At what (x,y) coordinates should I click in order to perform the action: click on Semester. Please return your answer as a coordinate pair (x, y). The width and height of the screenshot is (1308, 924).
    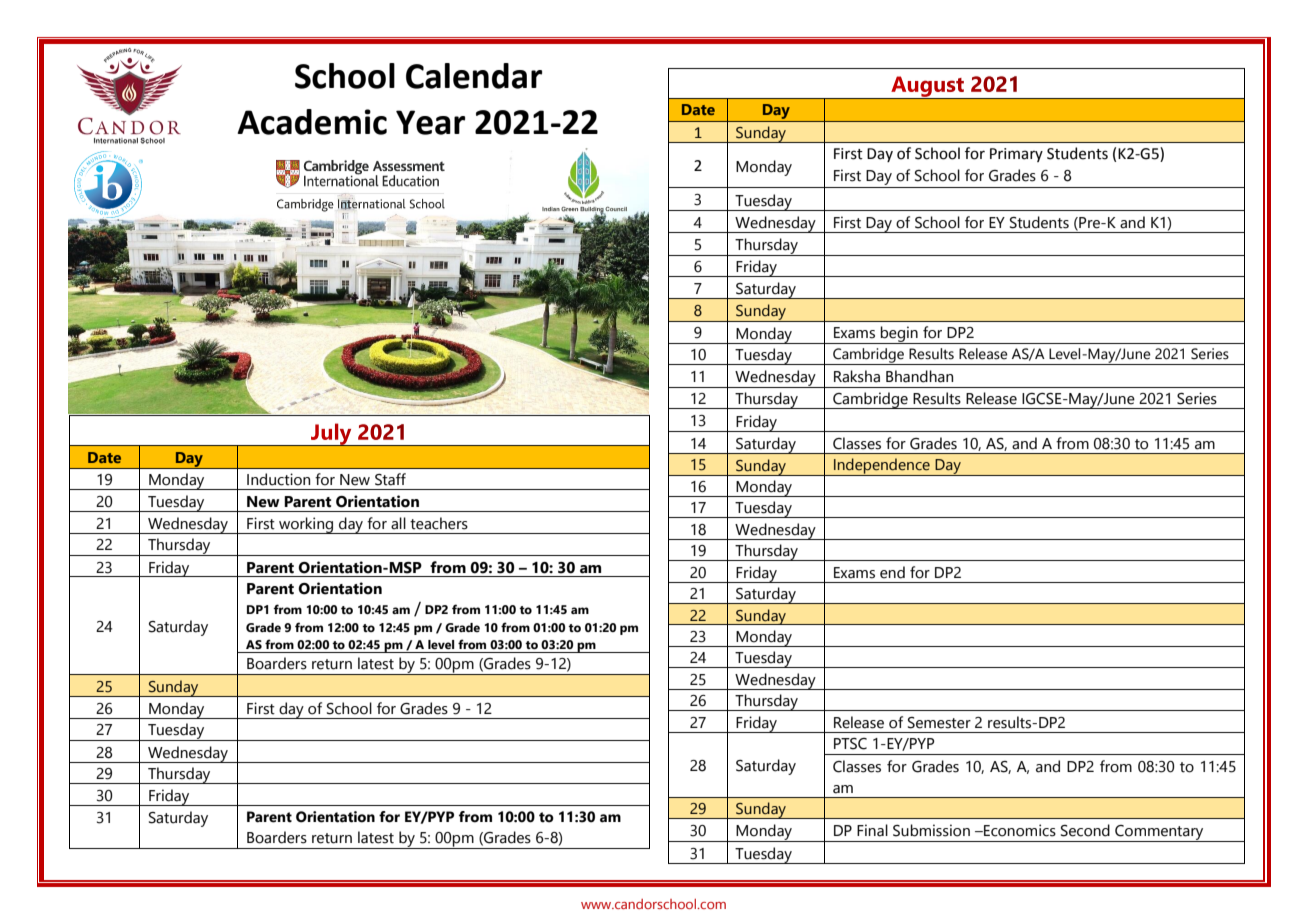
    Looking at the image, I should click on (939, 723).
